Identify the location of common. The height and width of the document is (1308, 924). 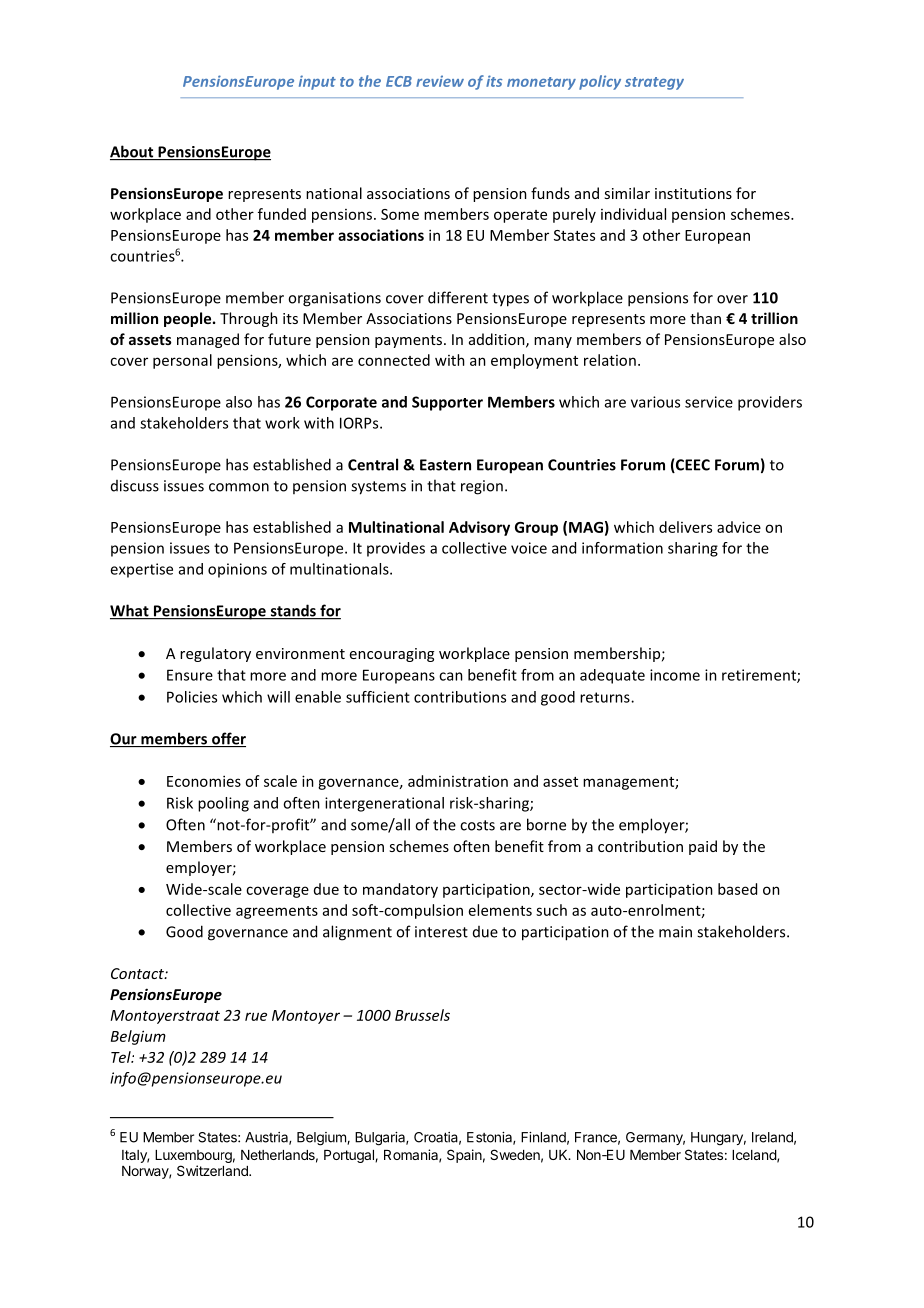
(239, 487).
